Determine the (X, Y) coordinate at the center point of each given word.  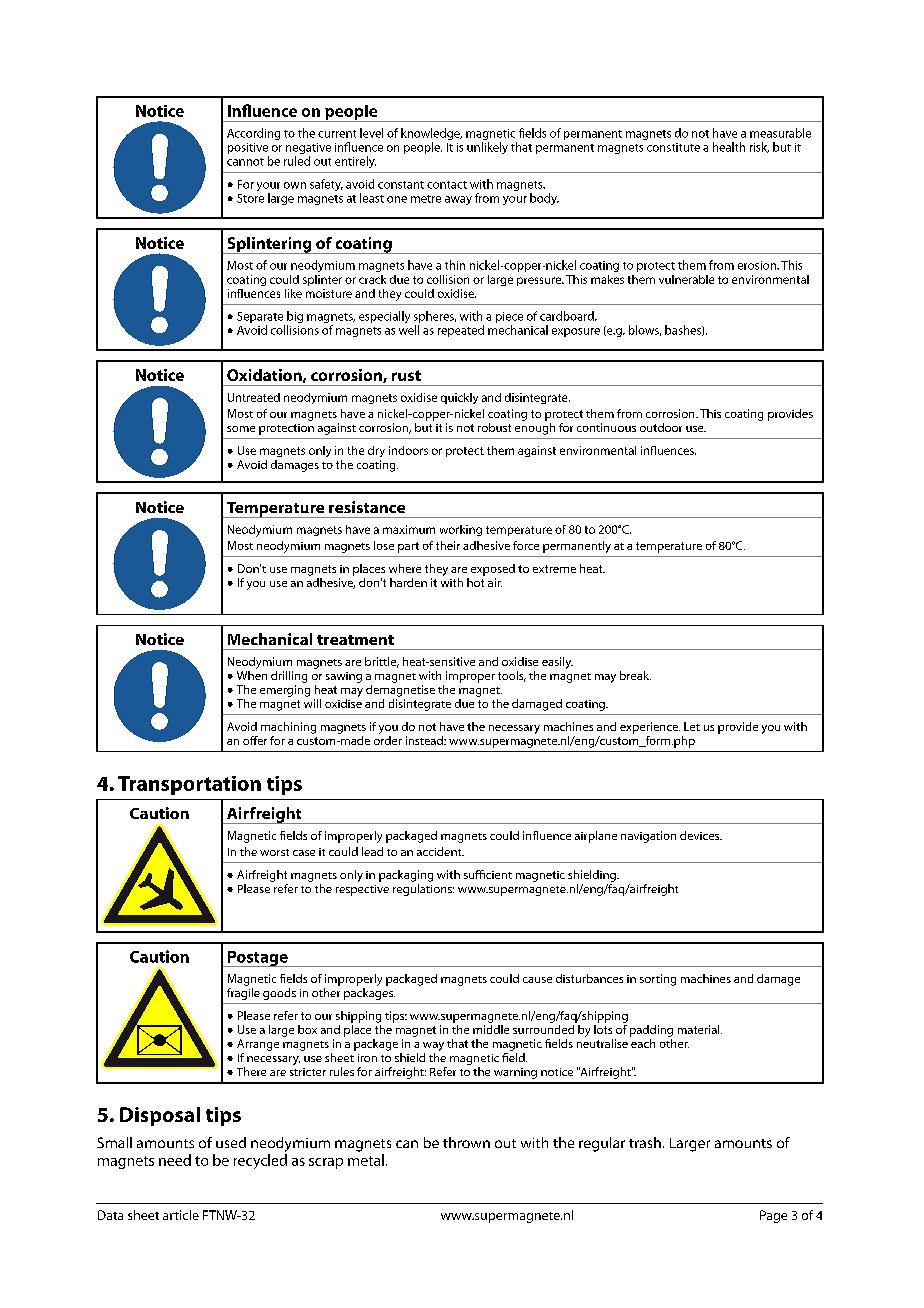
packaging (406, 876)
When (252, 674)
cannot (245, 162)
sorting (658, 980)
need (175, 1160)
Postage (257, 959)
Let (692, 726)
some (241, 429)
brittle (382, 662)
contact (447, 185)
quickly (459, 398)
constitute (673, 147)
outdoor (661, 427)
